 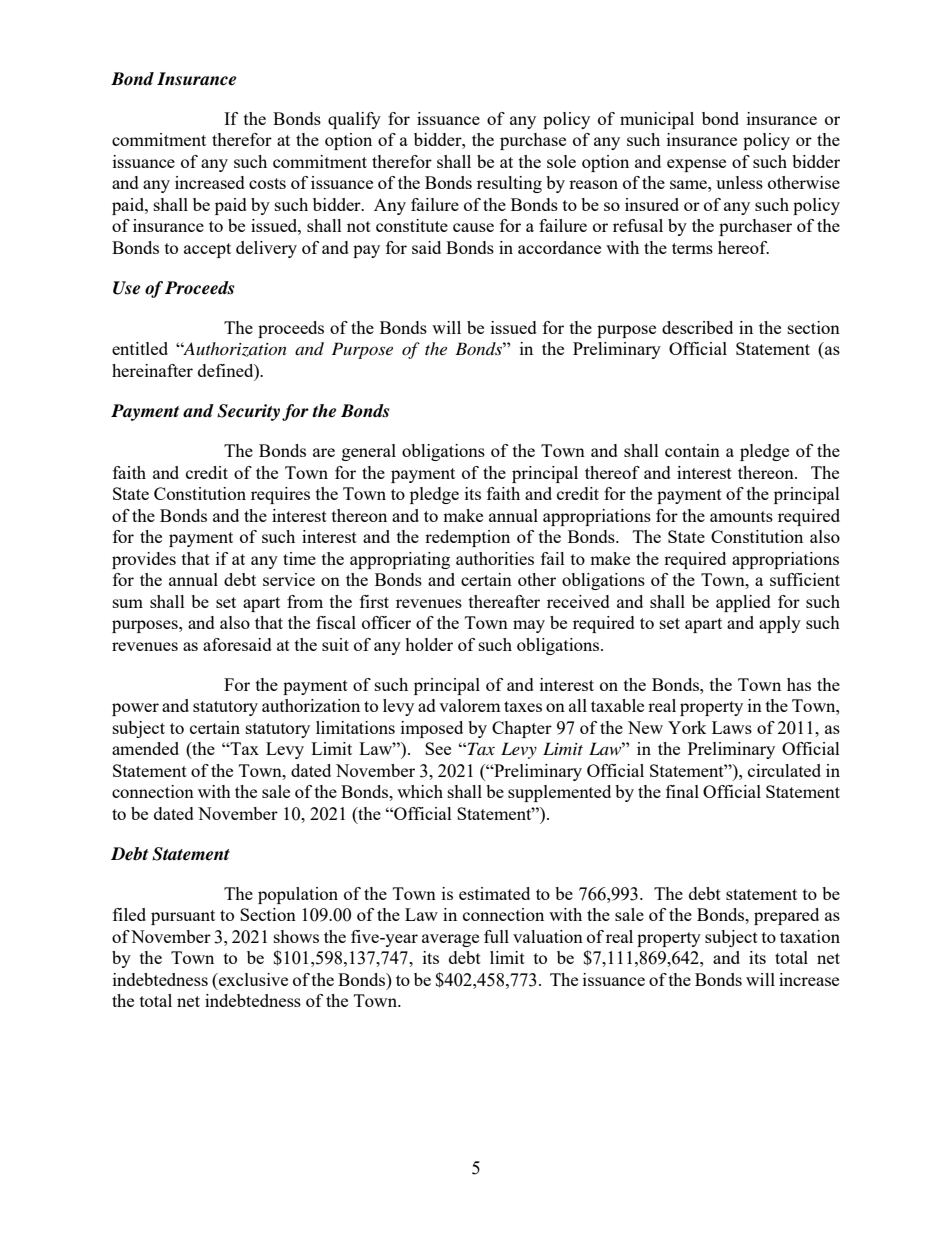 I want to click on contain, so click(x=692, y=450).
